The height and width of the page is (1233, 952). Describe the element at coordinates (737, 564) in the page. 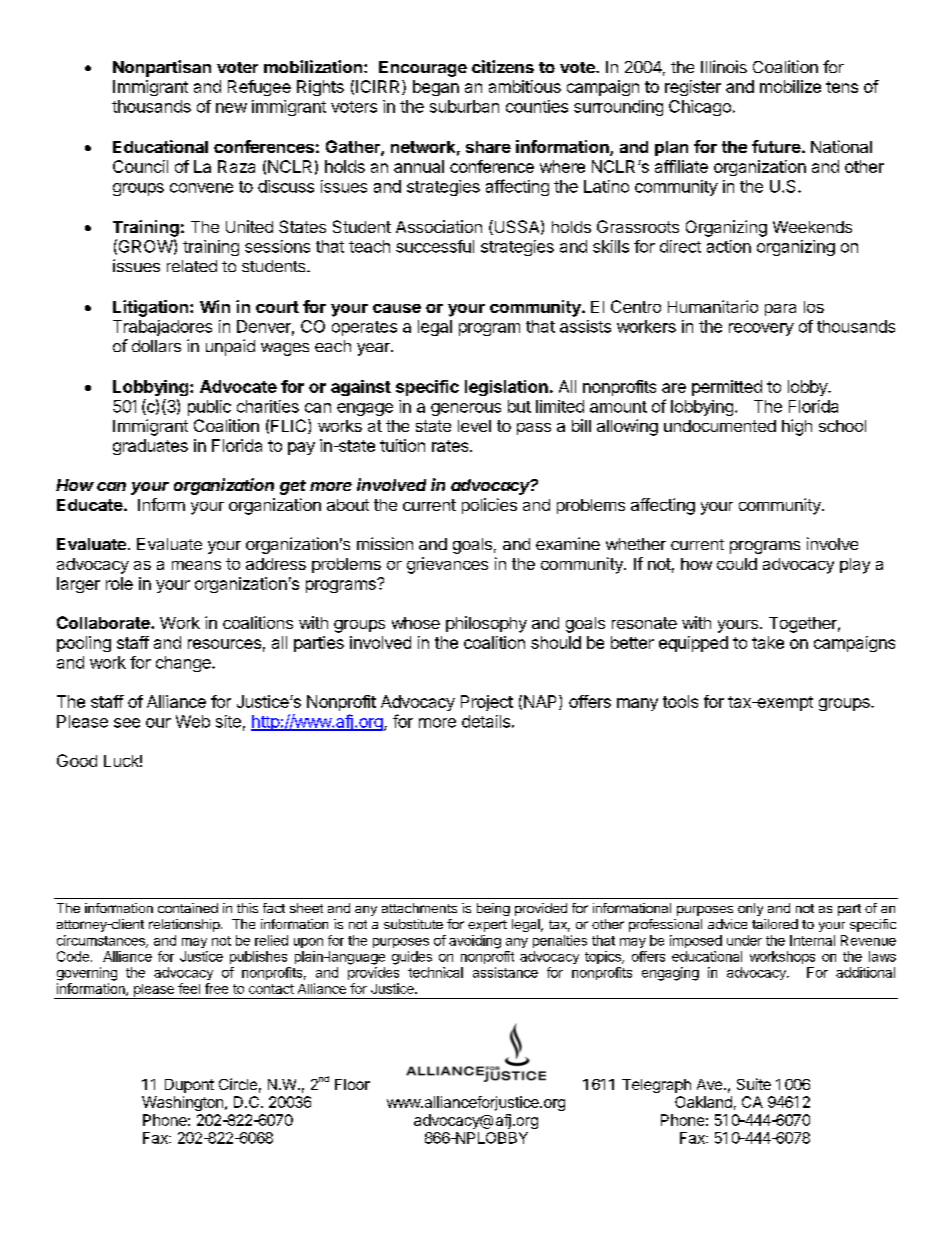

I see `could` at that location.
